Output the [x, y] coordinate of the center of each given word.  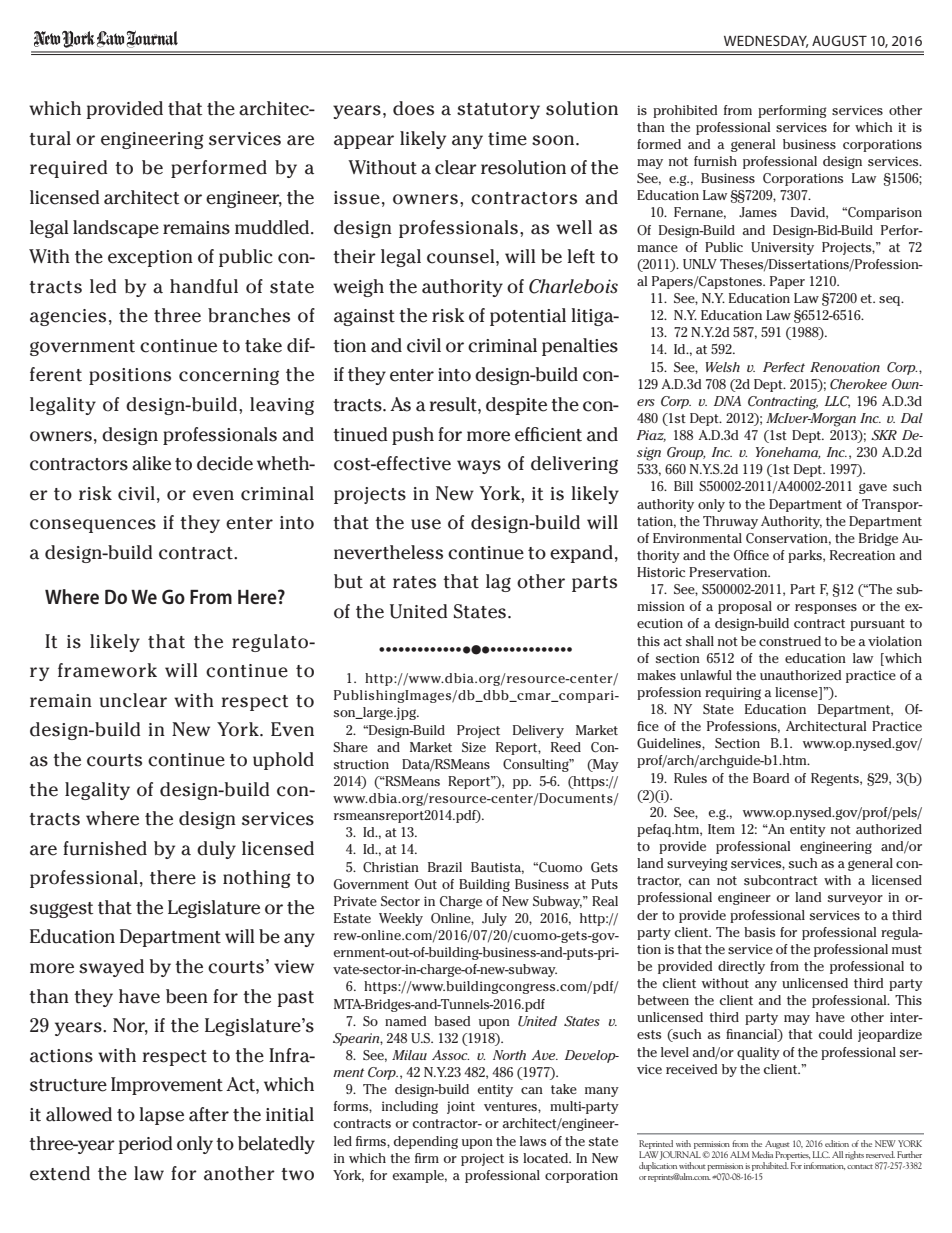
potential [528, 317]
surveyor [855, 900]
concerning [229, 376]
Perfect [784, 367]
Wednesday [766, 41]
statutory [498, 111]
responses [826, 609]
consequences [93, 526]
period [145, 1145]
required [68, 169]
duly [216, 850]
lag [498, 583]
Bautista [497, 868]
